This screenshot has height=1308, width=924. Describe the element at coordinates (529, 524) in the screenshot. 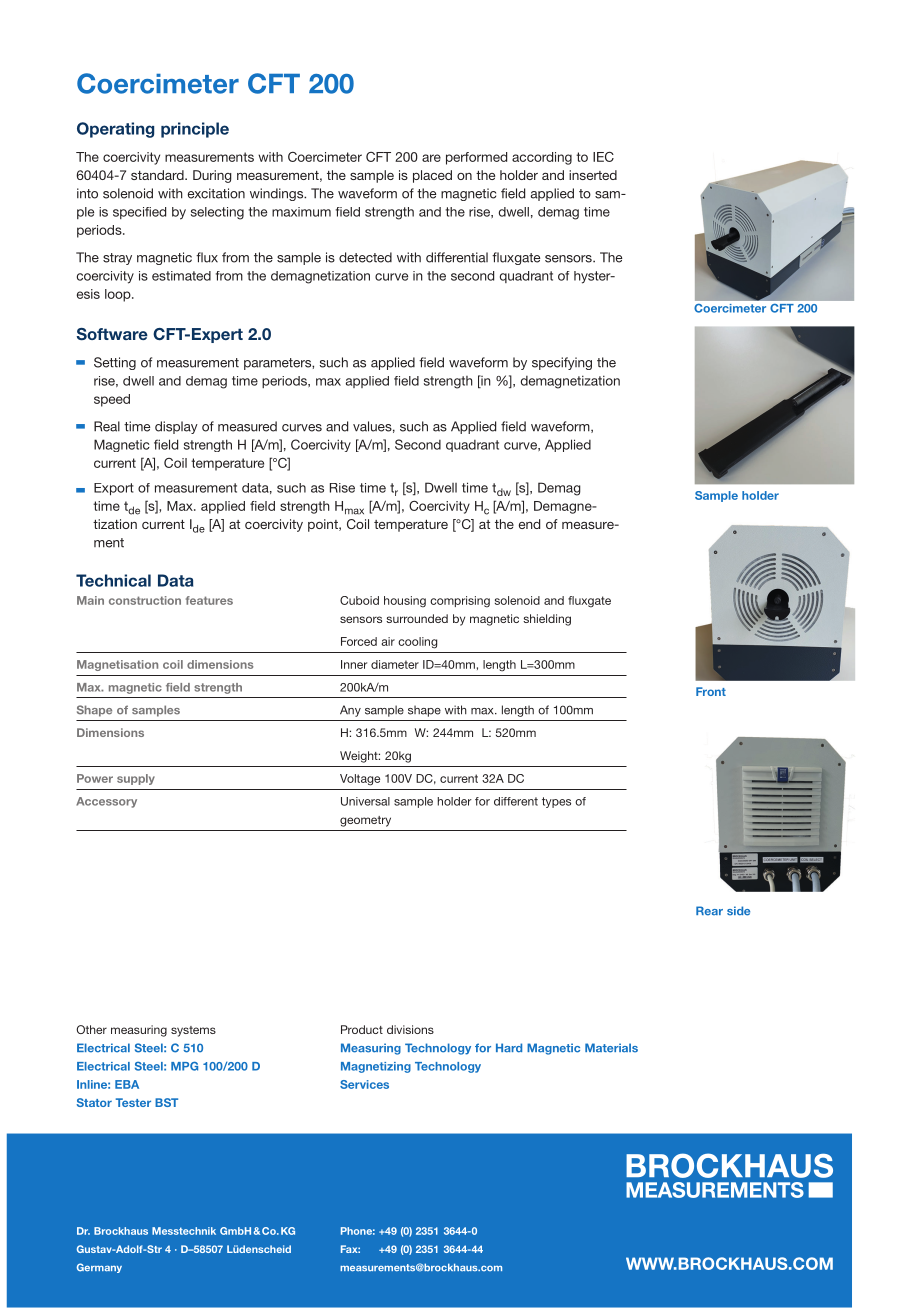

I see `end` at that location.
